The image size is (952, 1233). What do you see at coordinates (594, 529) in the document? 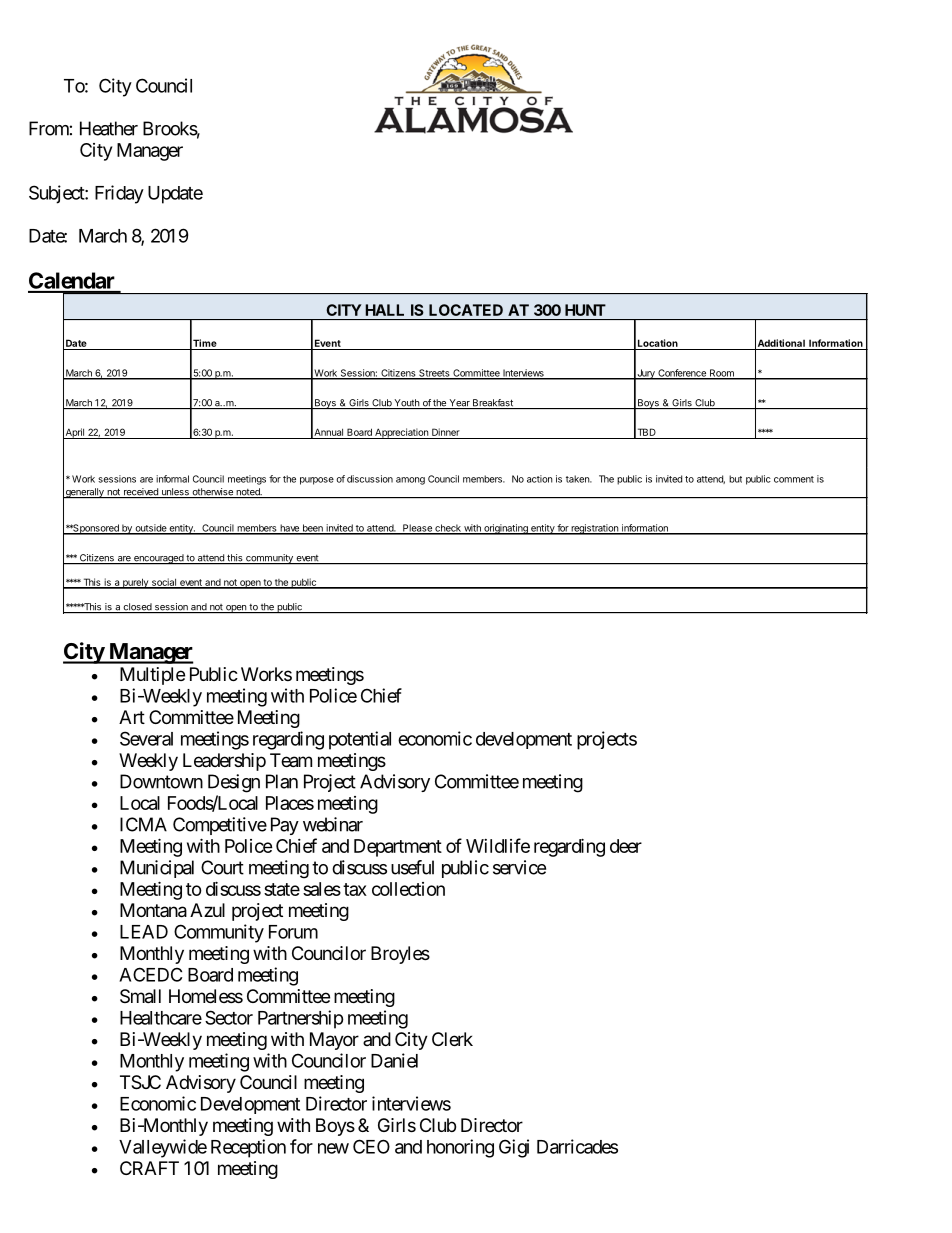
I see `registration` at bounding box center [594, 529].
